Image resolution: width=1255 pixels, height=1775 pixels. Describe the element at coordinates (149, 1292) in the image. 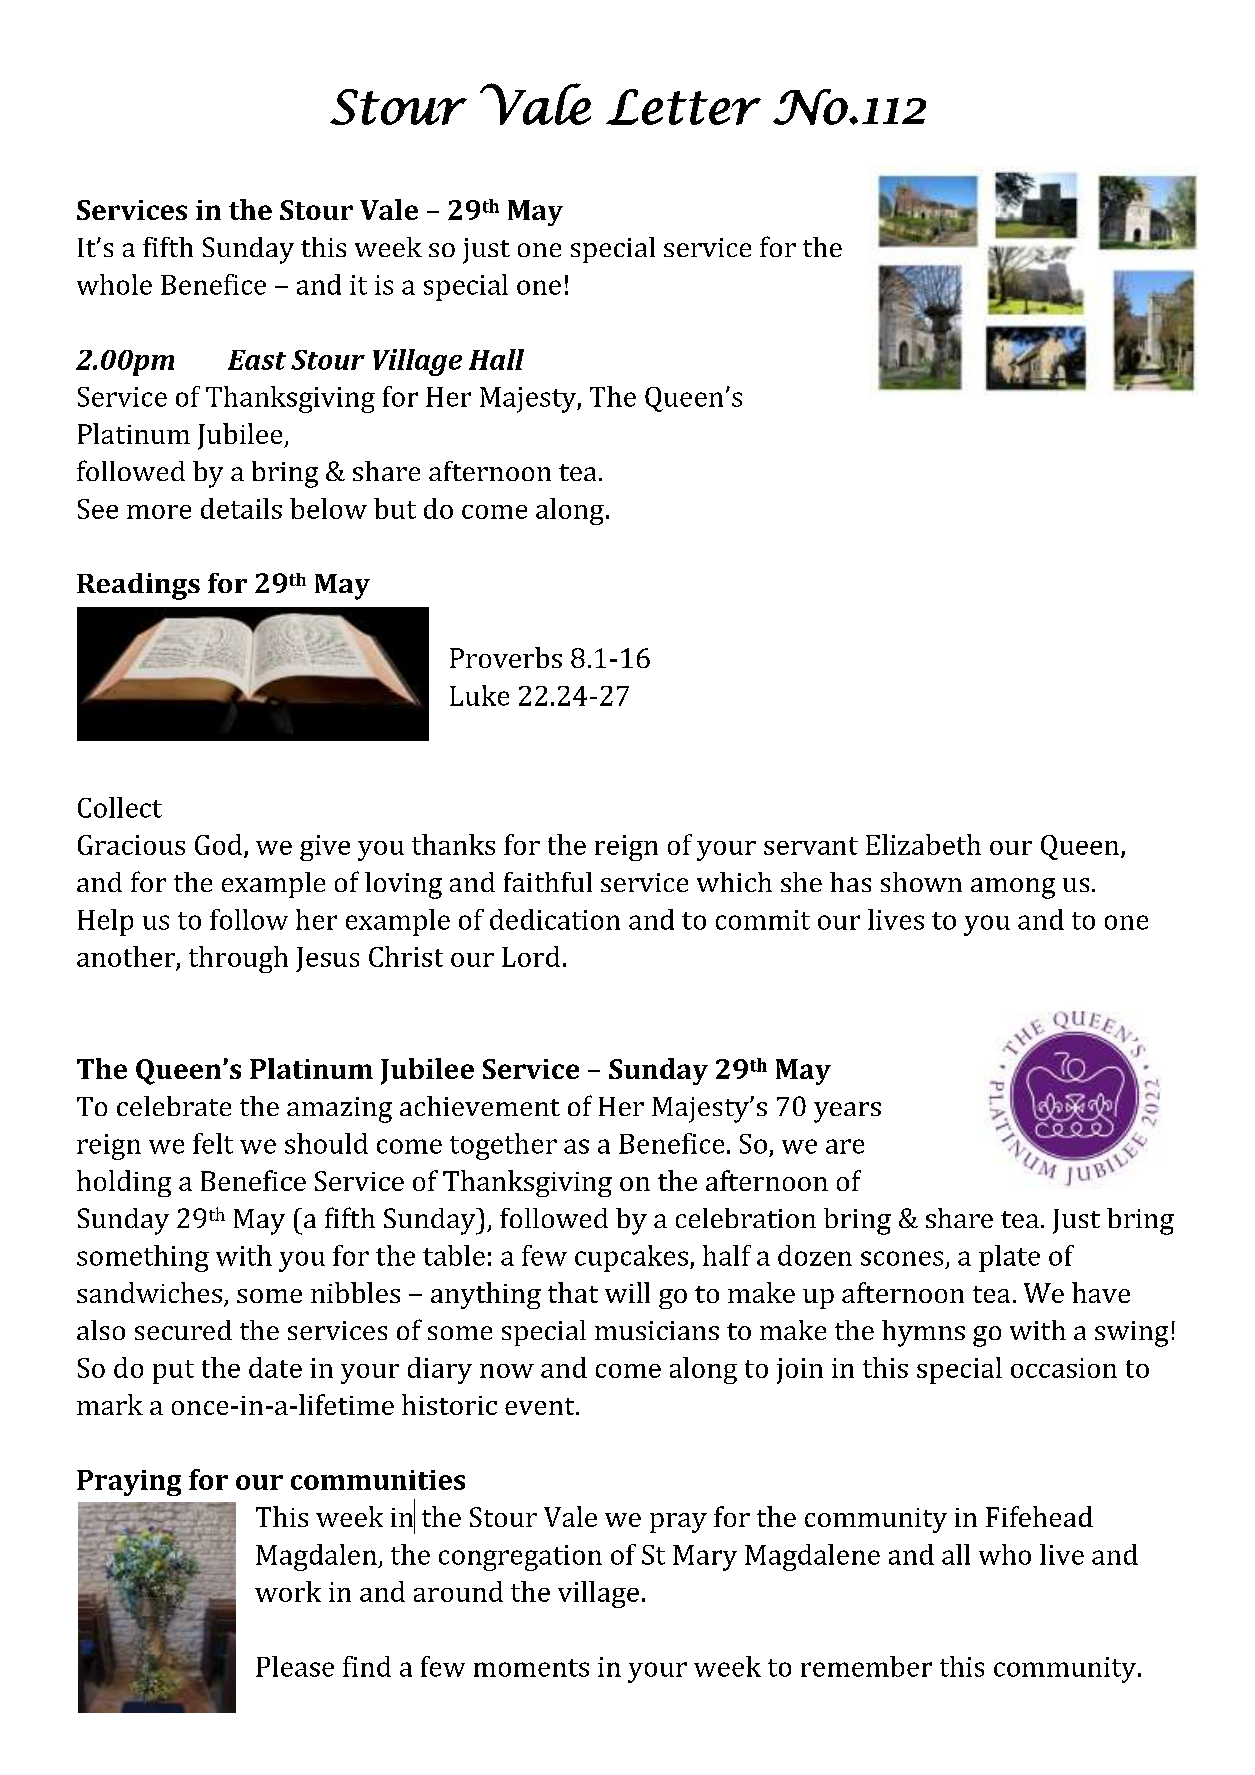

I see `sandwiches` at that location.
